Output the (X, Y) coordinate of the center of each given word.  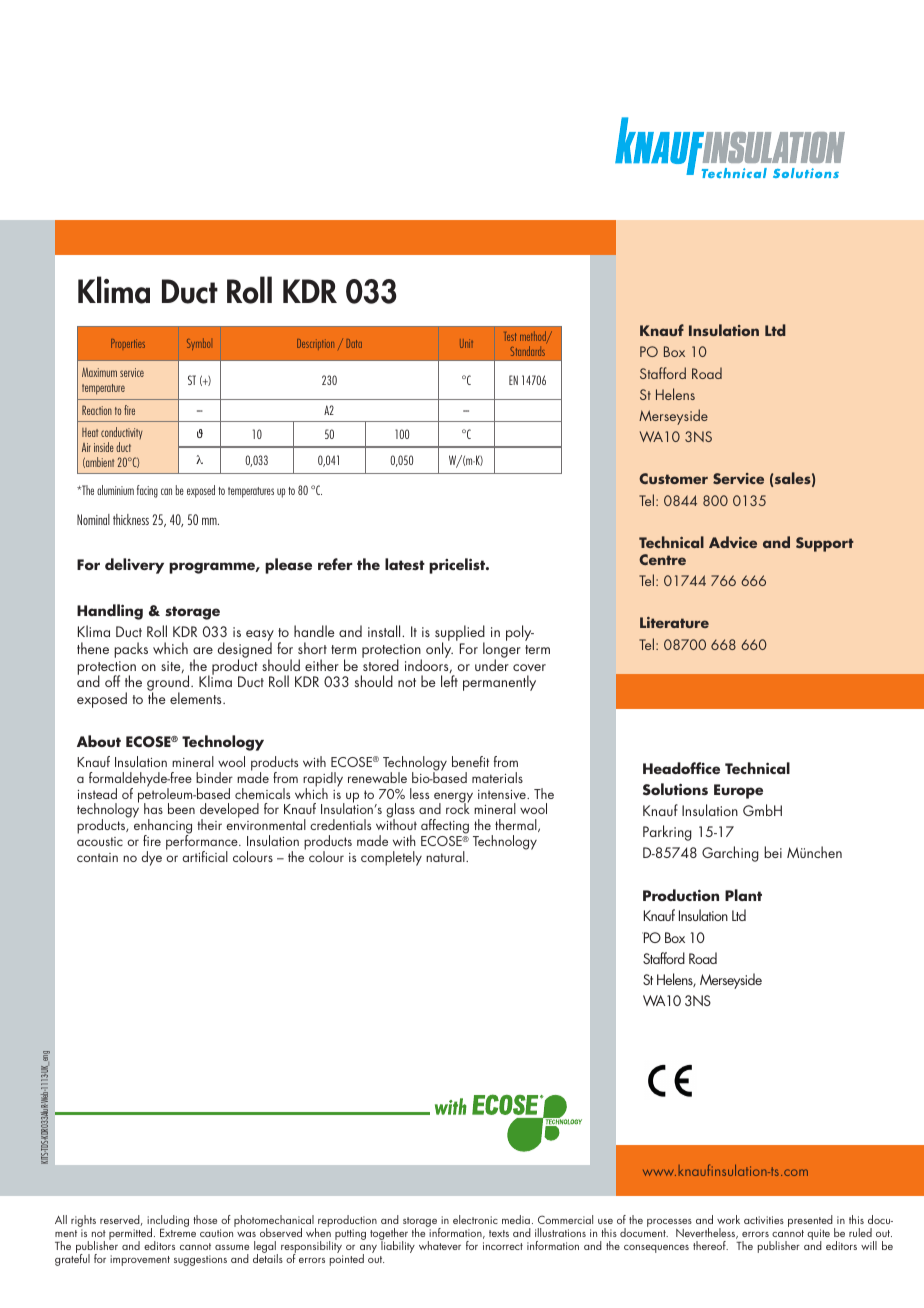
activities (764, 1220)
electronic (475, 1219)
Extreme (178, 1233)
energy (453, 798)
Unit (466, 343)
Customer (673, 478)
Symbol (198, 344)
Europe (738, 791)
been (181, 808)
